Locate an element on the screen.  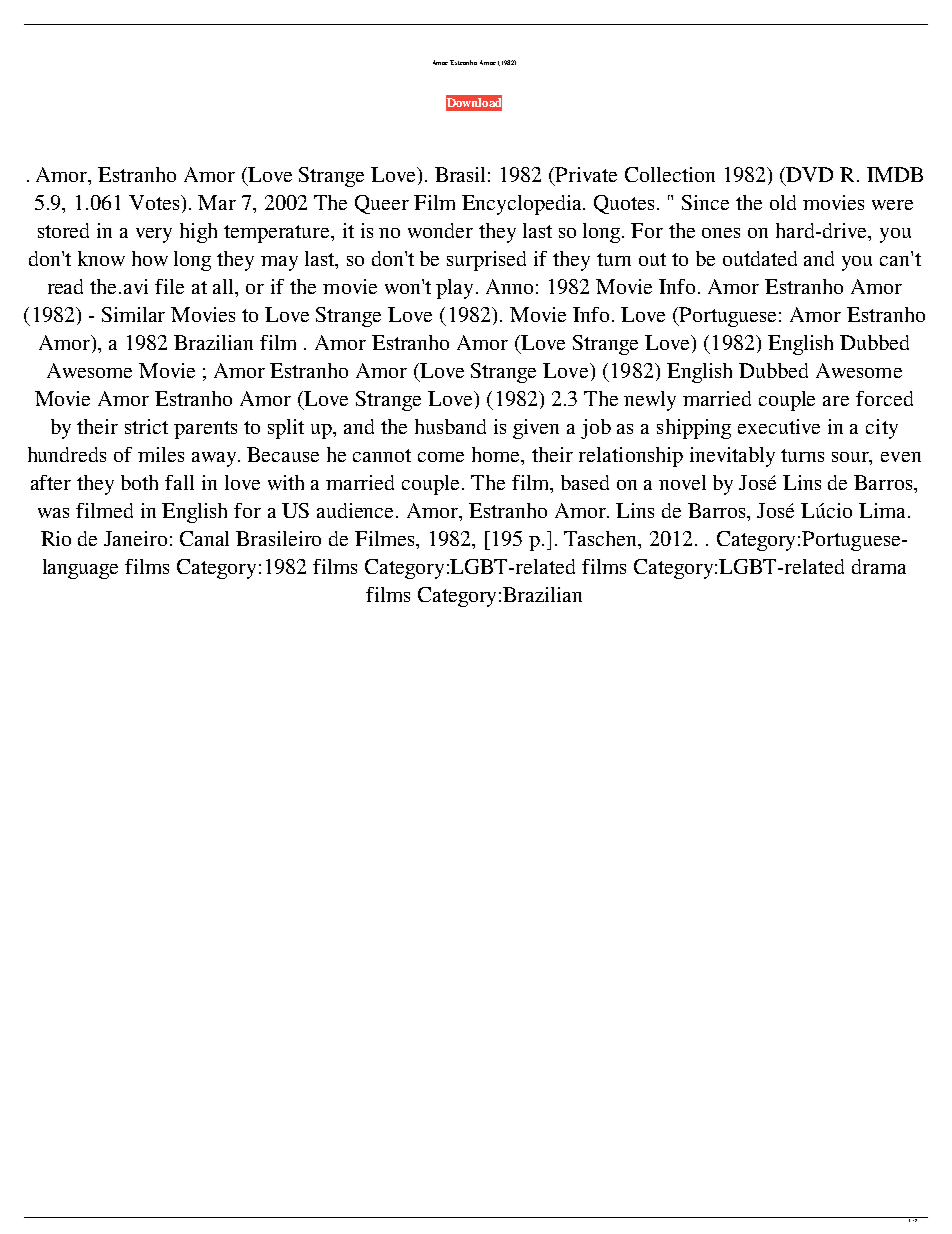
Encyclopedia is located at coordinates (523, 205).
